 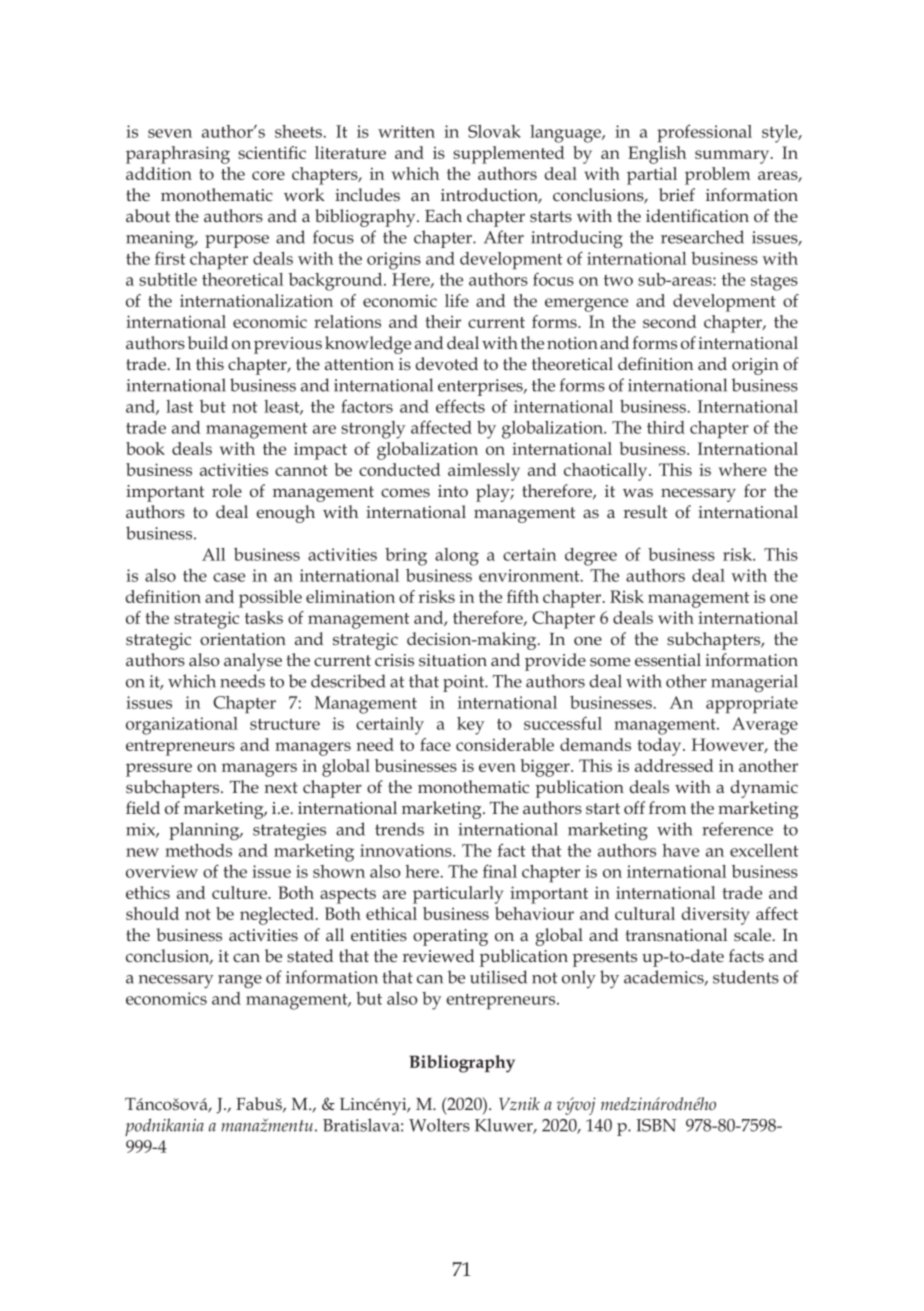 What do you see at coordinates (240, 981) in the screenshot?
I see `range` at bounding box center [240, 981].
